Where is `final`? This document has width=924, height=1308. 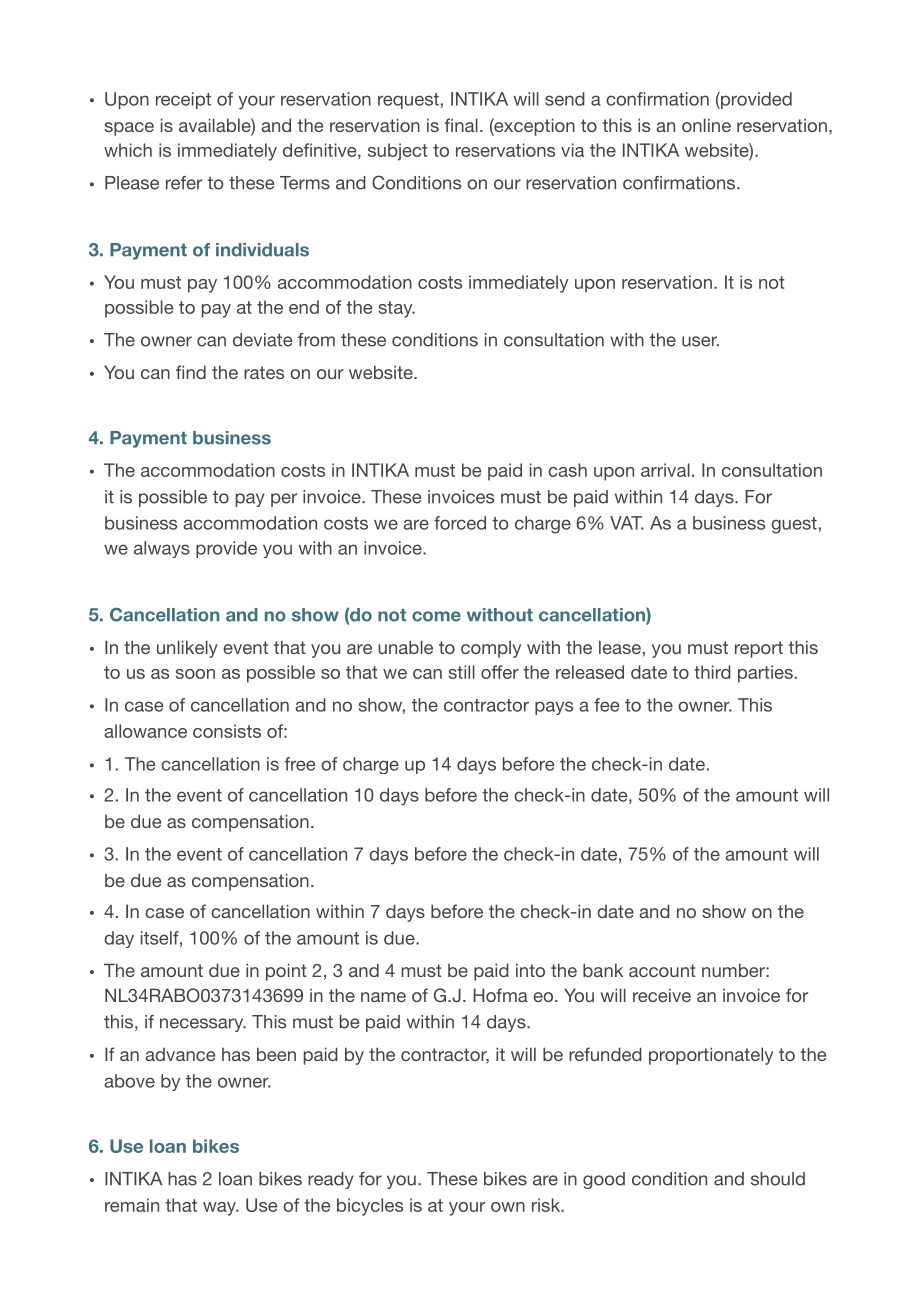 final is located at coordinates (461, 125).
